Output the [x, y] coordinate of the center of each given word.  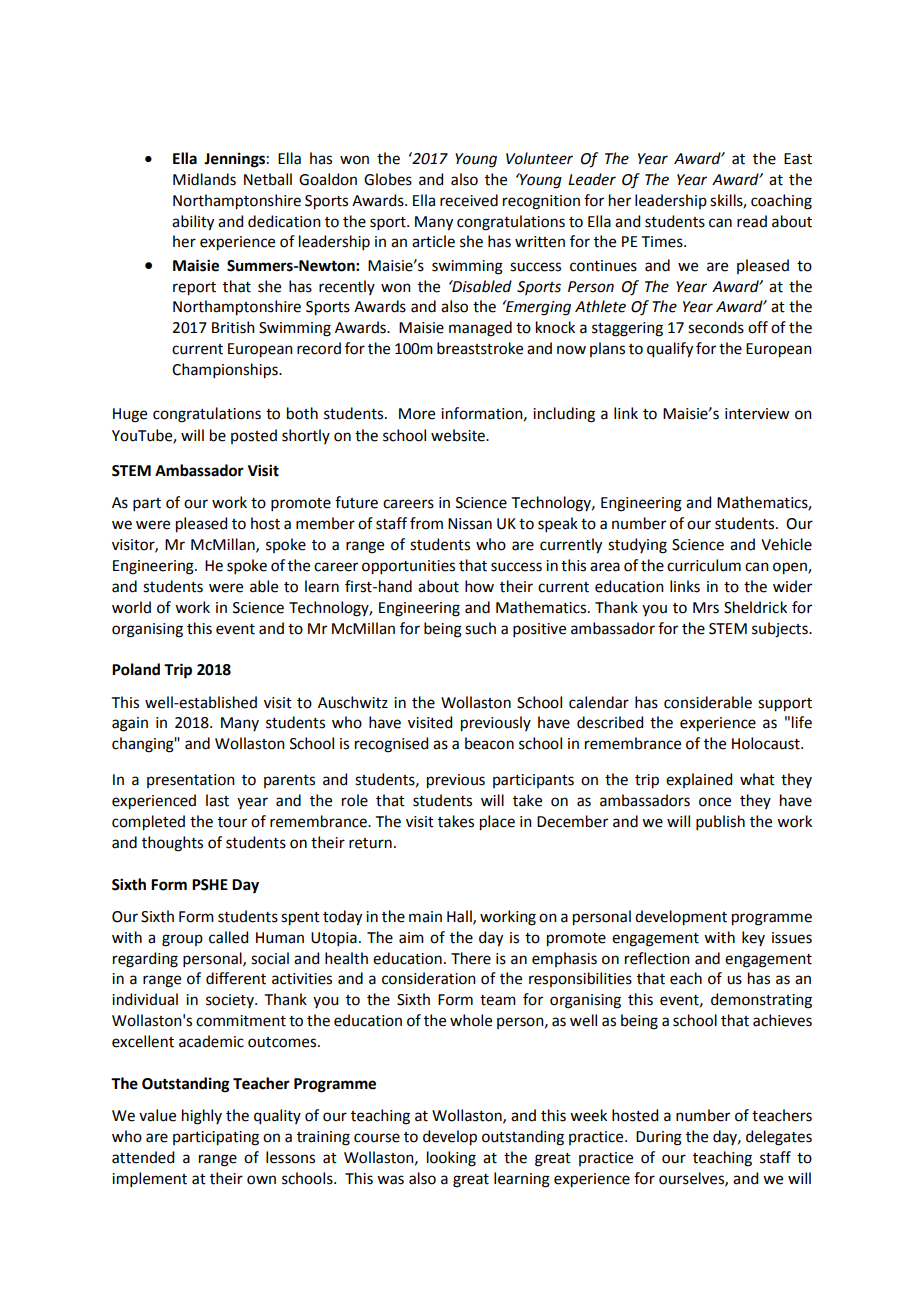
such [480, 628]
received [469, 200]
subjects [781, 630]
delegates [779, 1138]
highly [202, 1117]
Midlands [204, 179]
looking [451, 1159]
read [752, 221]
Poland [136, 669]
